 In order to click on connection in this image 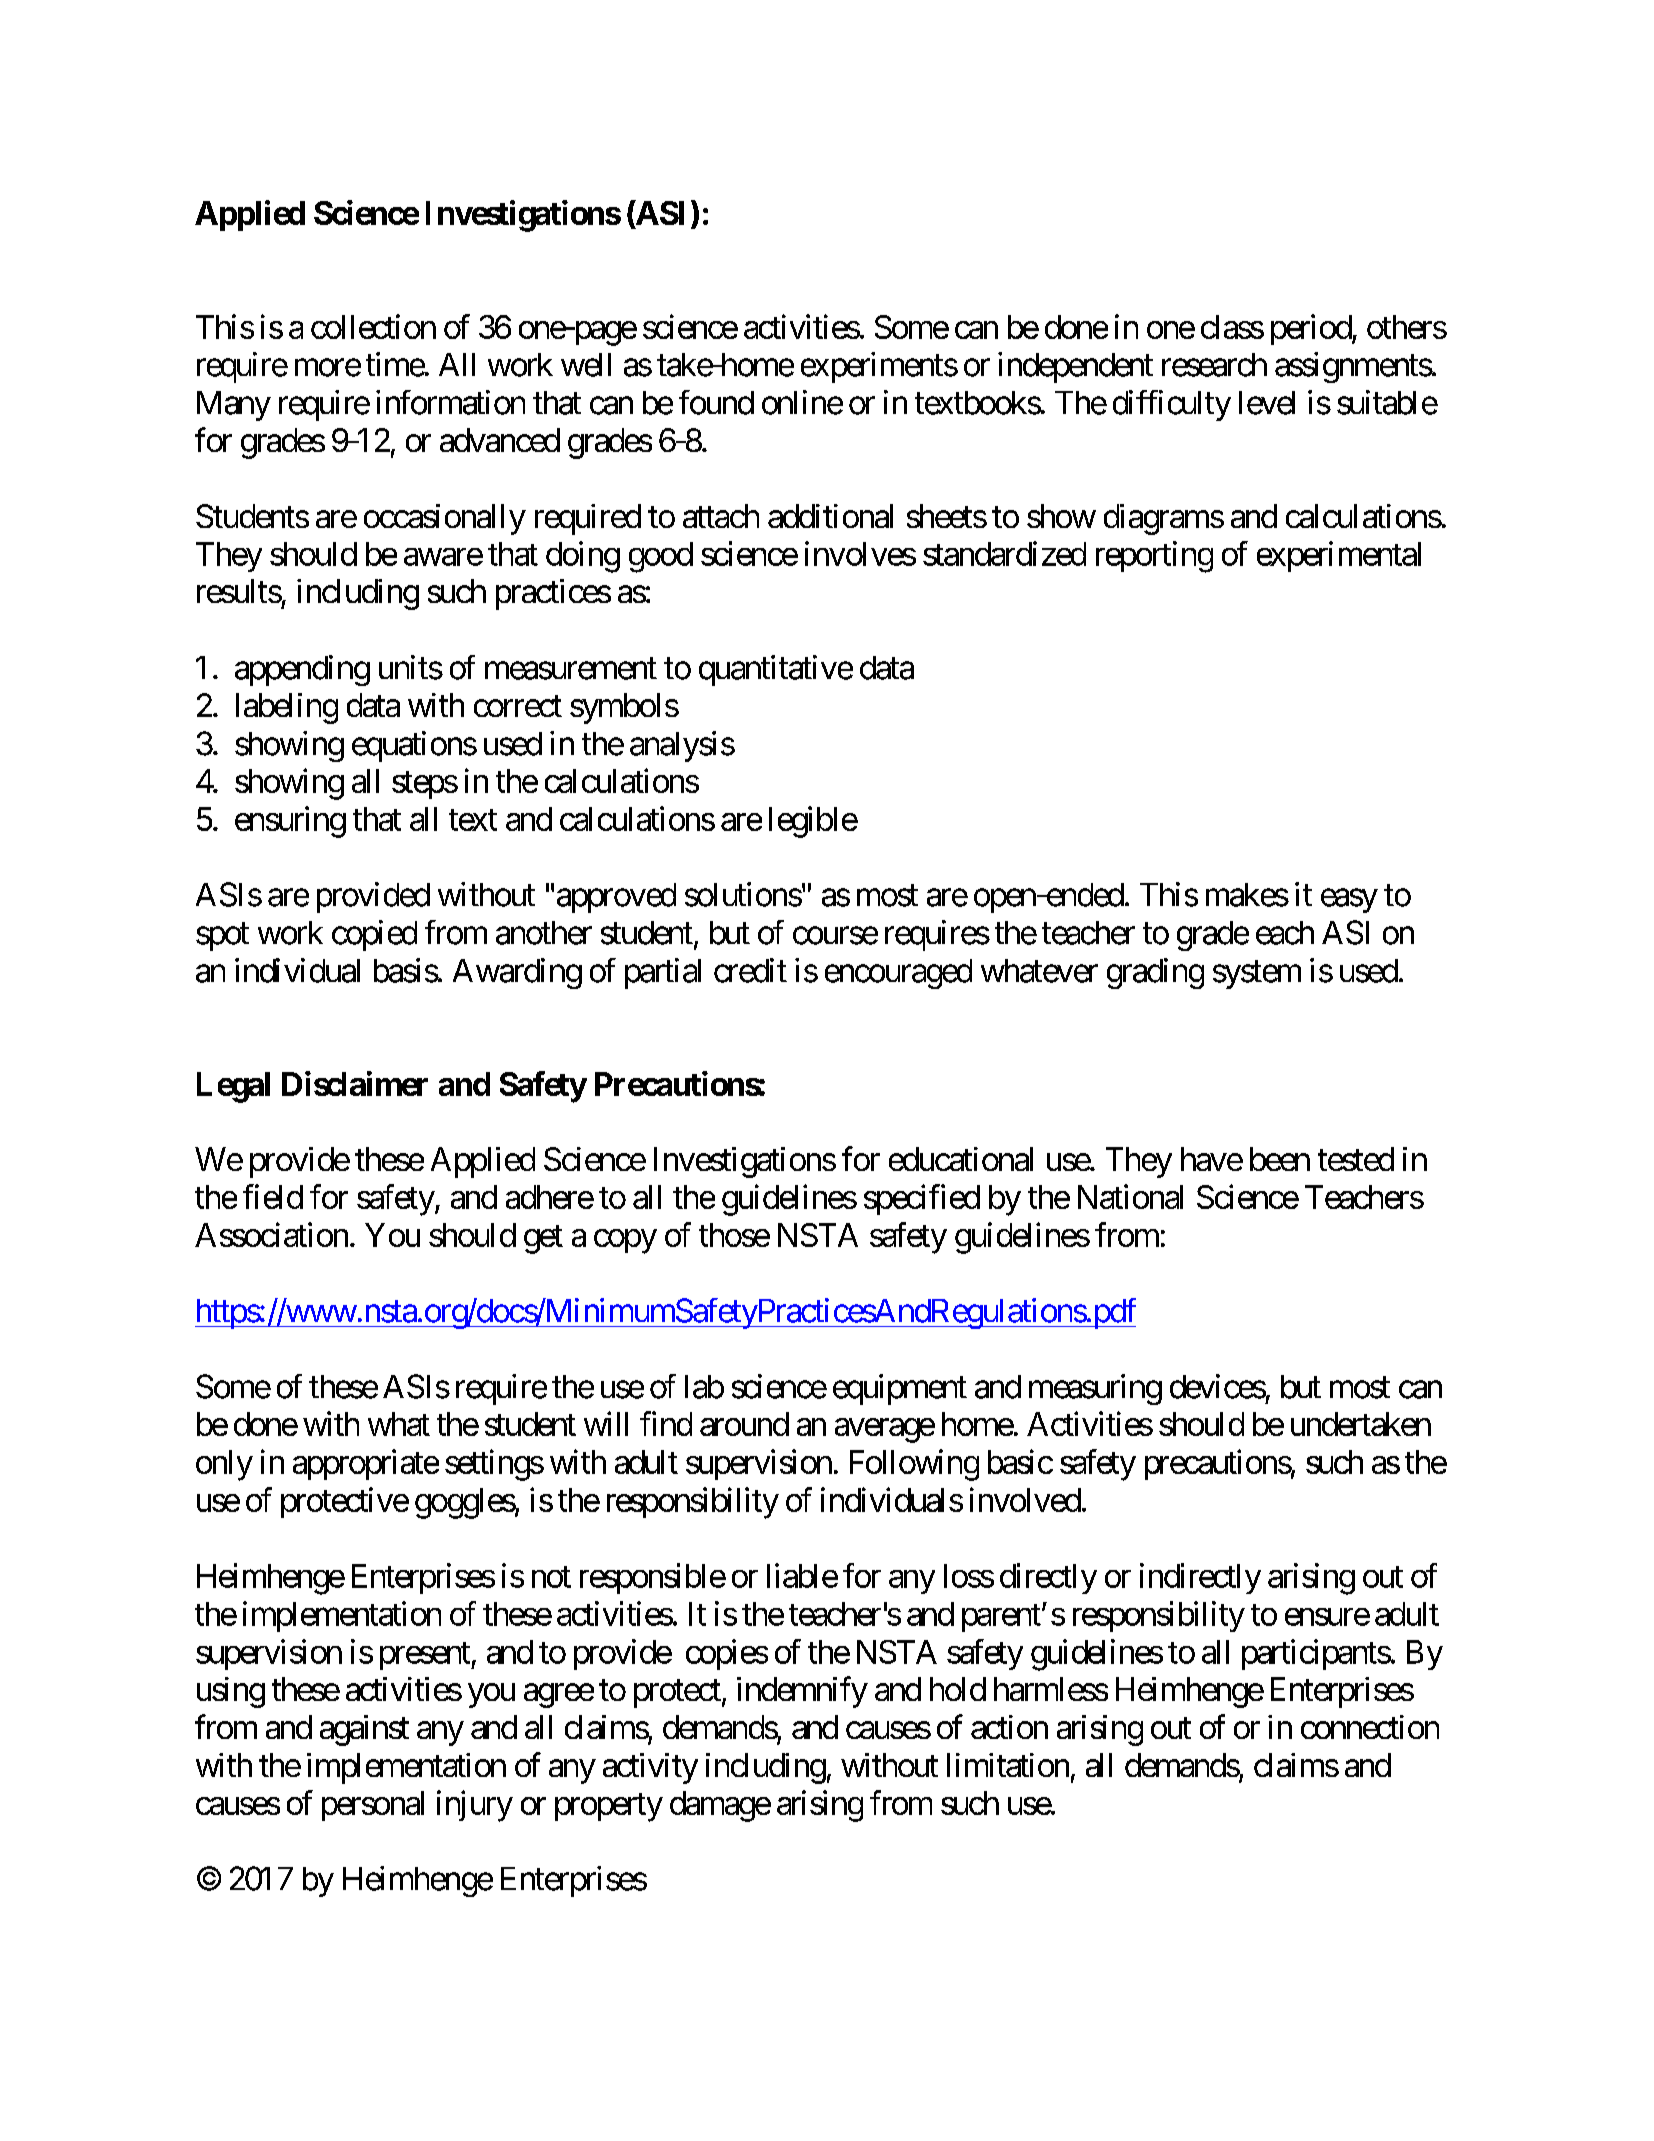, I will do `click(1370, 1727)`.
